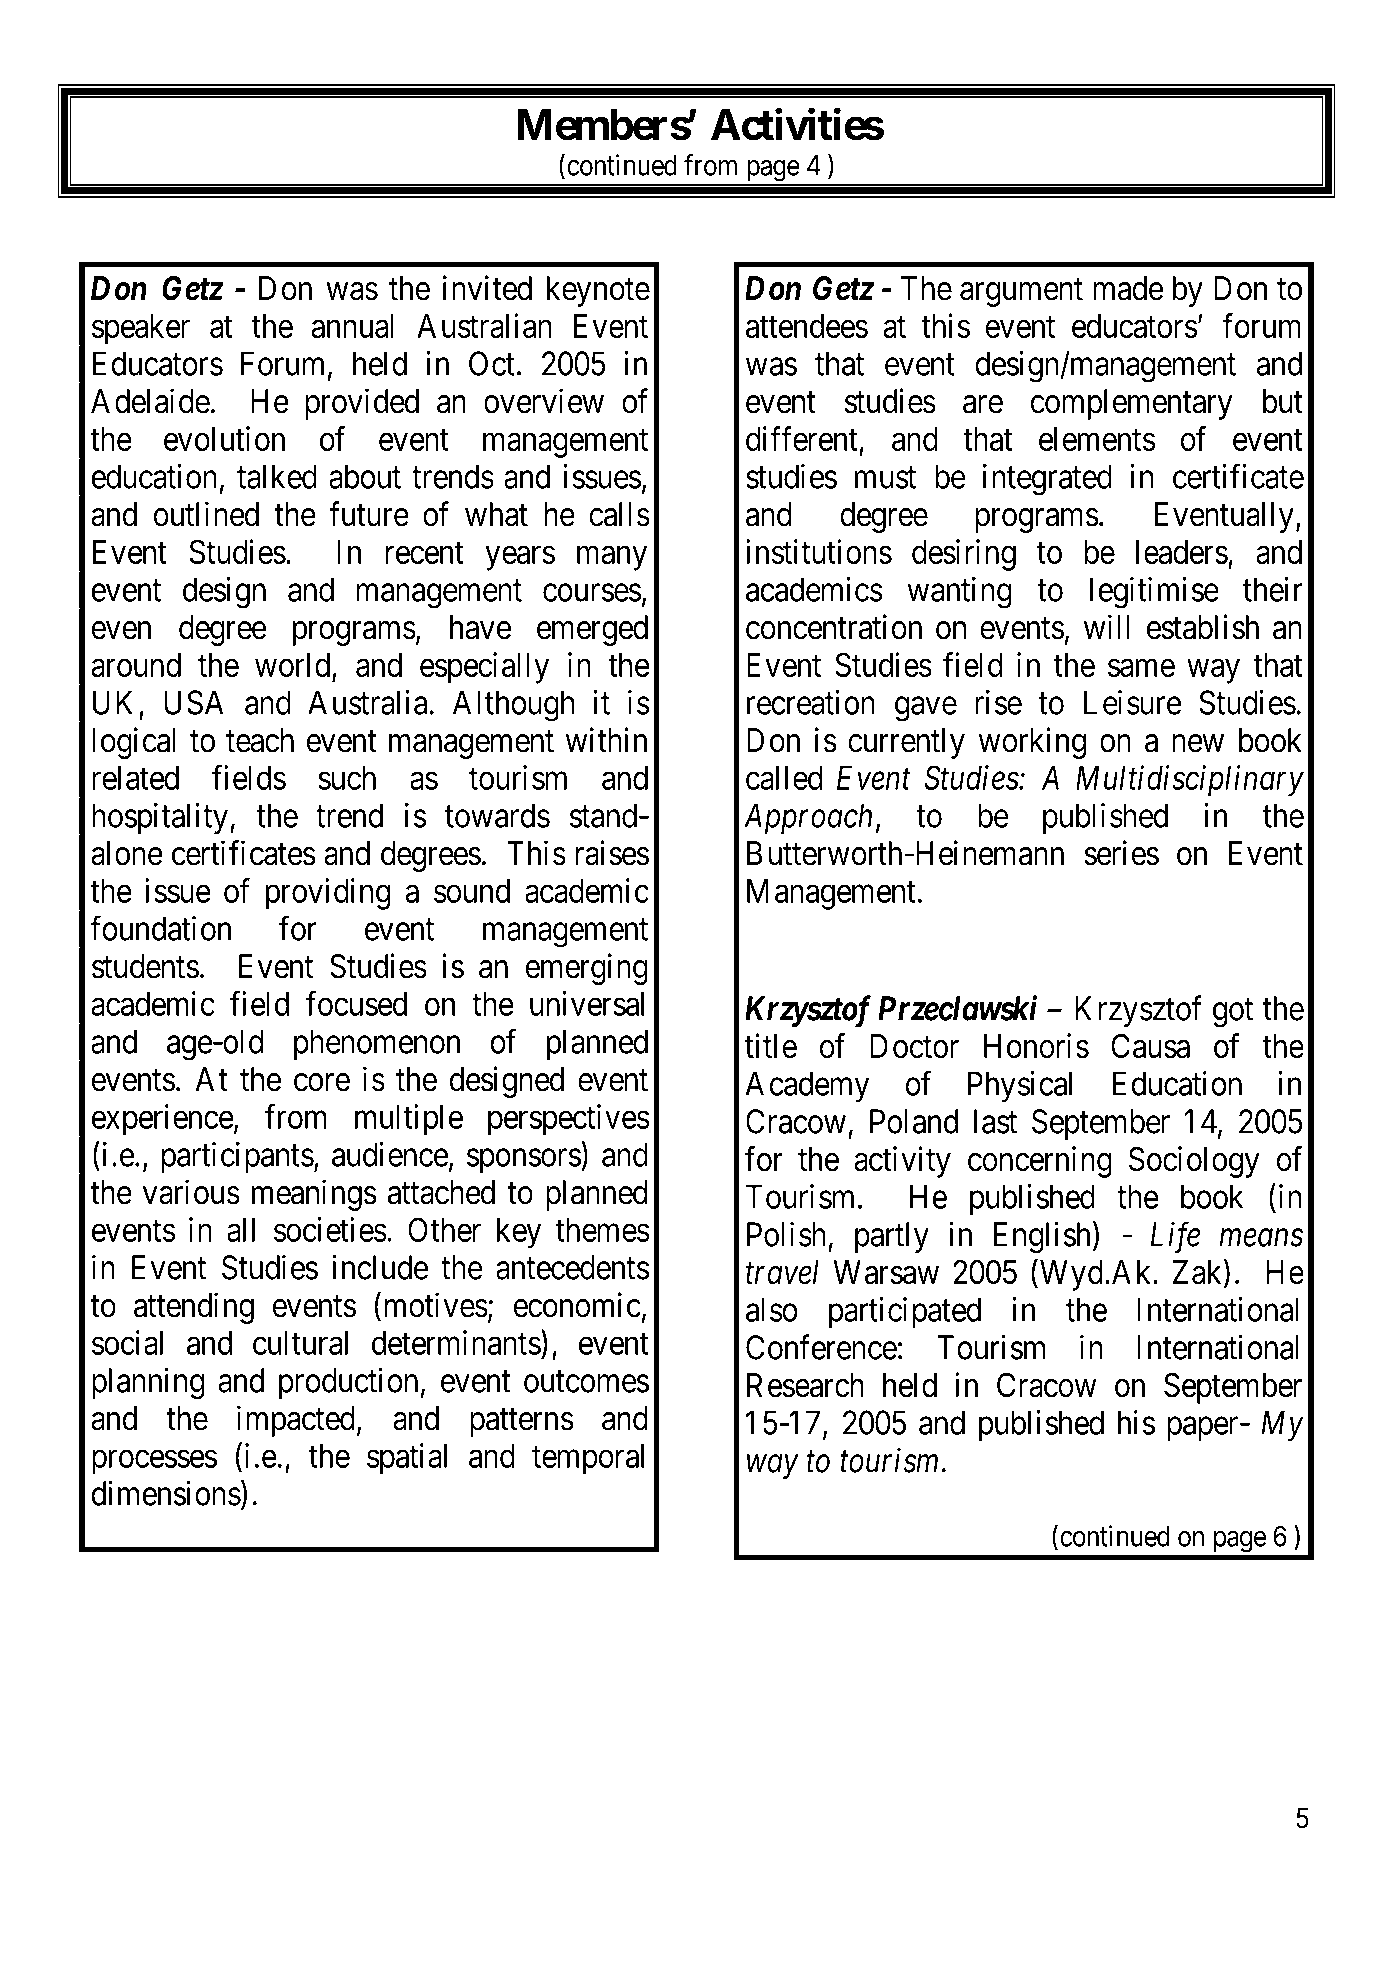 This screenshot has height=1970, width=1392. What do you see at coordinates (588, 1459) in the screenshot?
I see `temporal` at bounding box center [588, 1459].
